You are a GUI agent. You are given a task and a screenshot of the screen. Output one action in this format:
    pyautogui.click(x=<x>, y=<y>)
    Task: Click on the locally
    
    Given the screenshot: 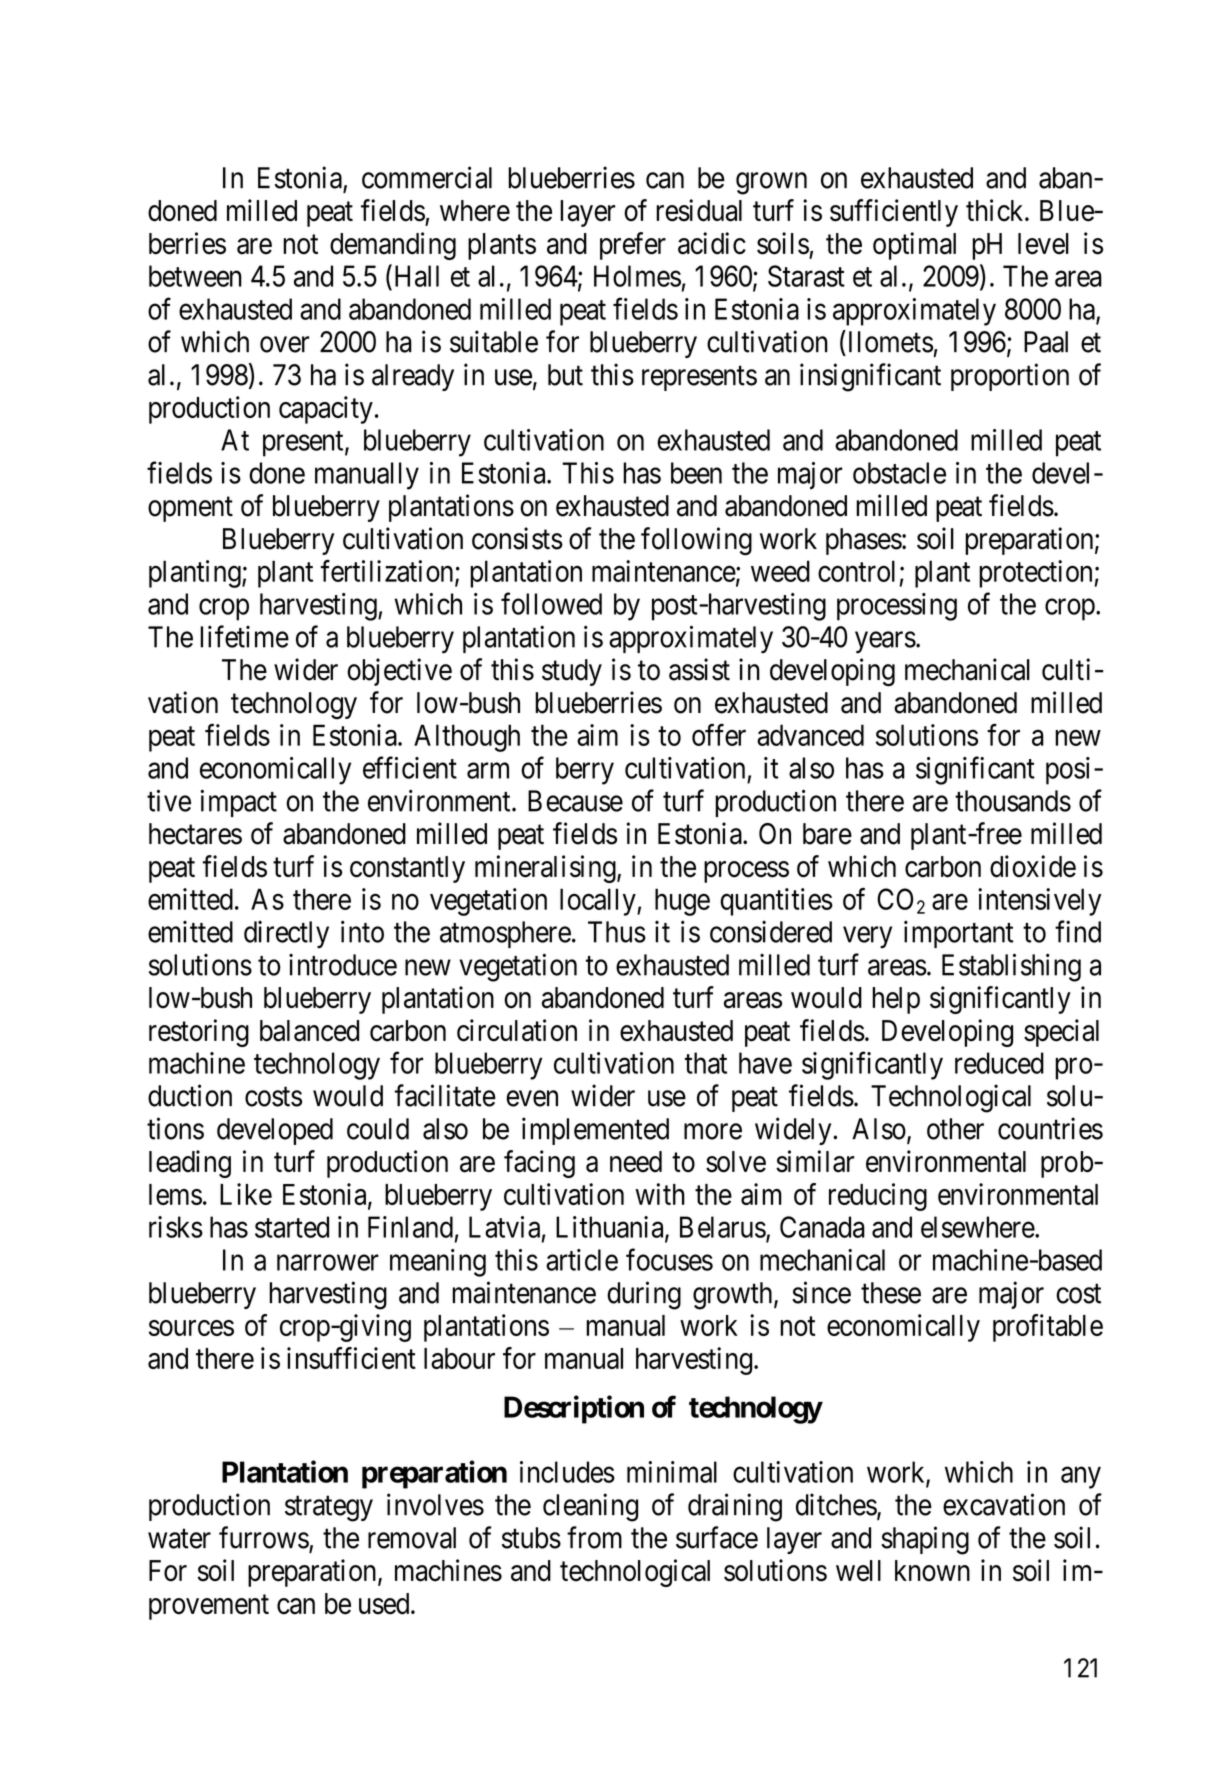 What is the action you would take?
    pyautogui.click(x=599, y=902)
